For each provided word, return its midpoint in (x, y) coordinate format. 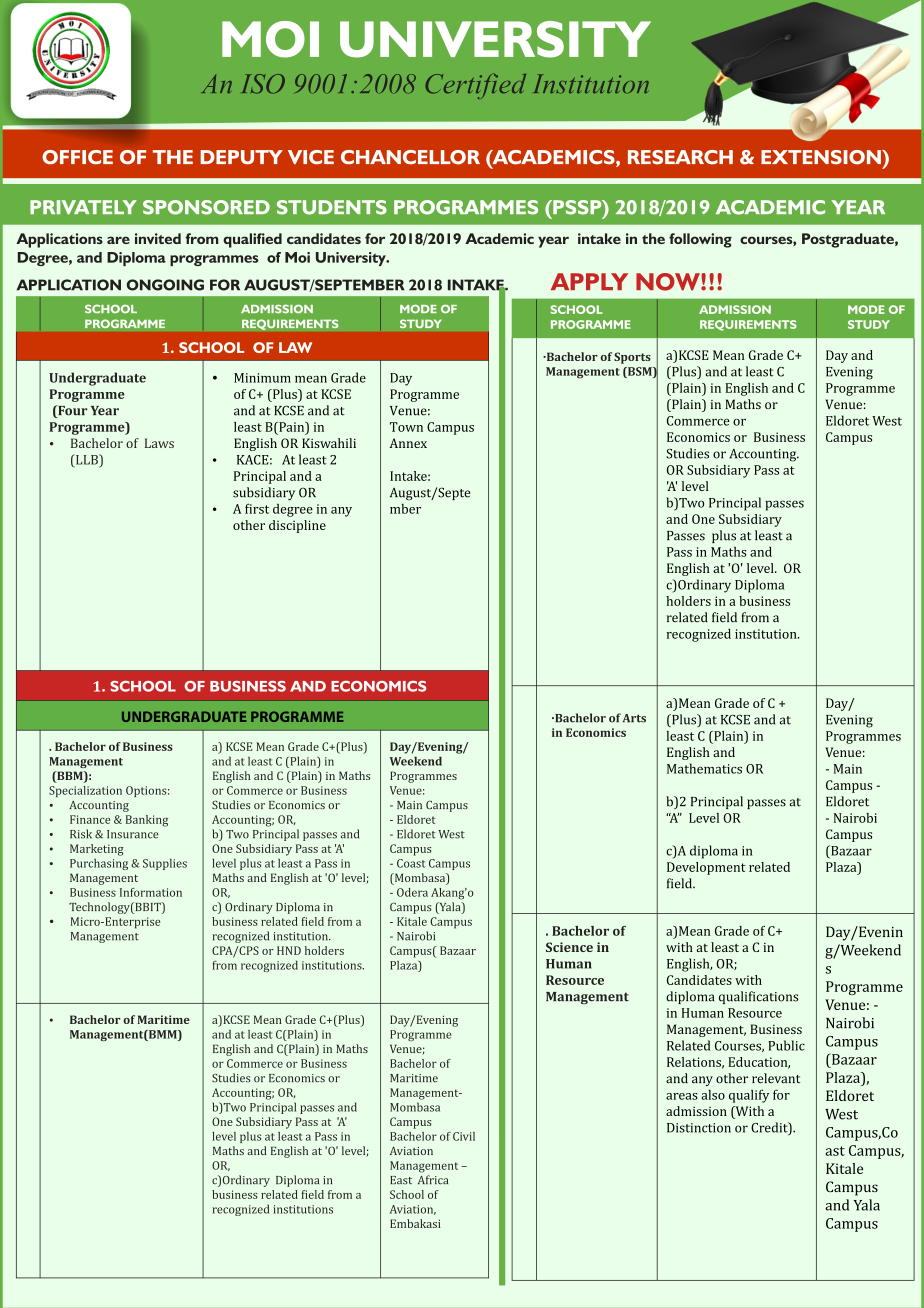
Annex (408, 443)
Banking (147, 821)
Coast (411, 863)
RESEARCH (680, 157)
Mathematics (704, 768)
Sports (632, 358)
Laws (159, 443)
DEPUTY (241, 157)
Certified (475, 86)
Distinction (699, 1128)
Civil (464, 1136)
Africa (433, 1180)
